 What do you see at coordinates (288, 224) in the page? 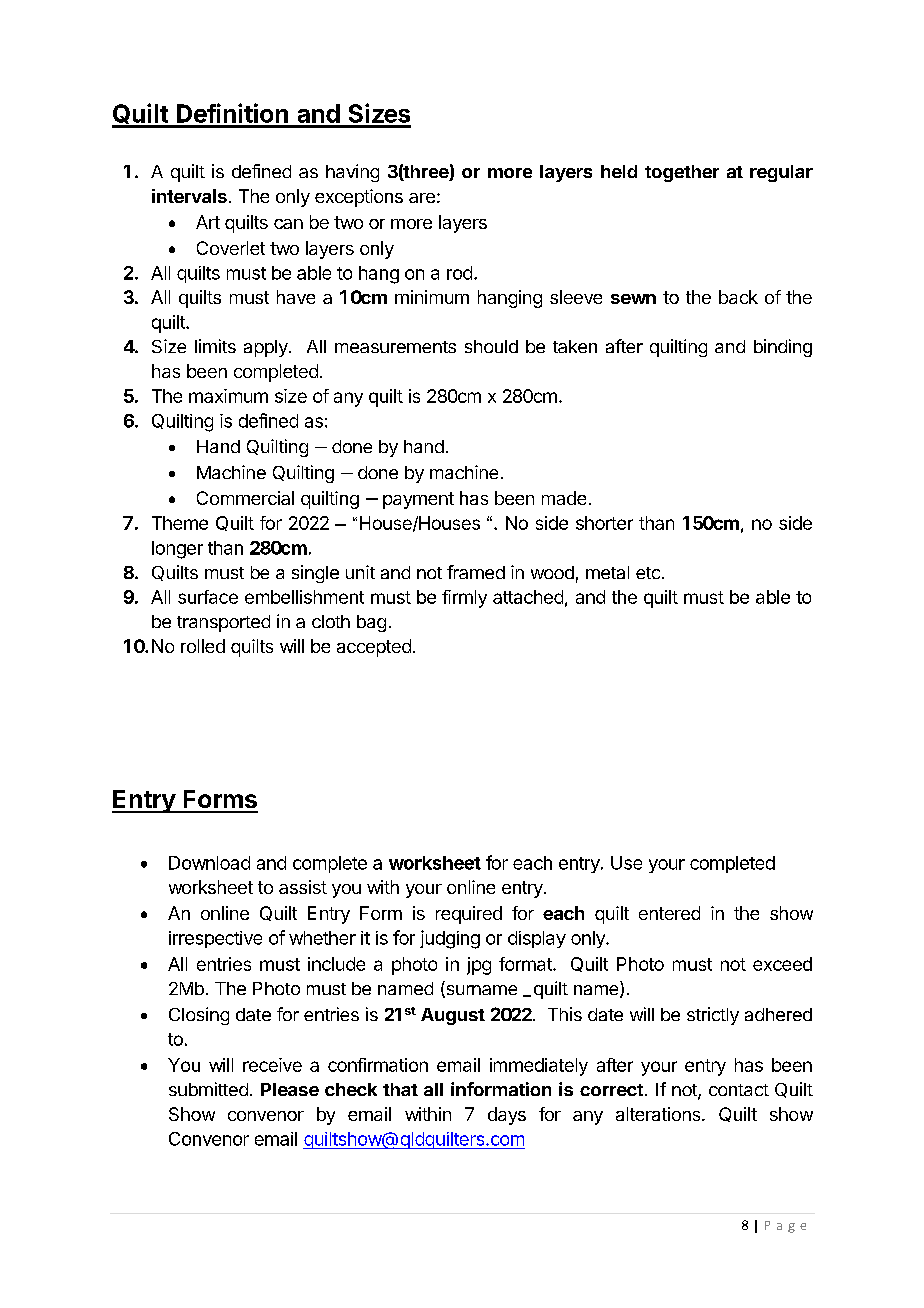
I see `can` at bounding box center [288, 224].
